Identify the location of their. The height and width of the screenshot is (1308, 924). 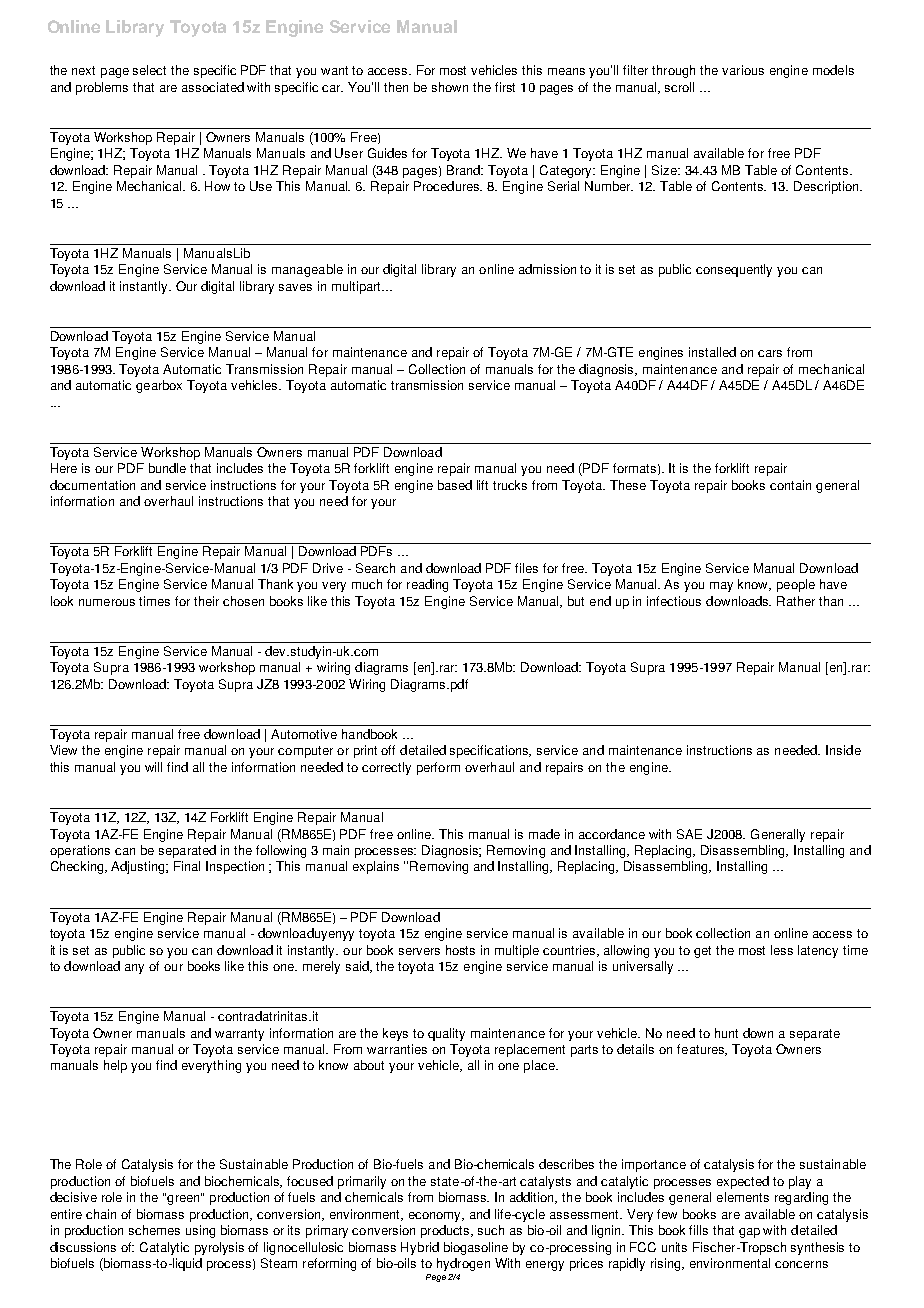
(206, 601).
